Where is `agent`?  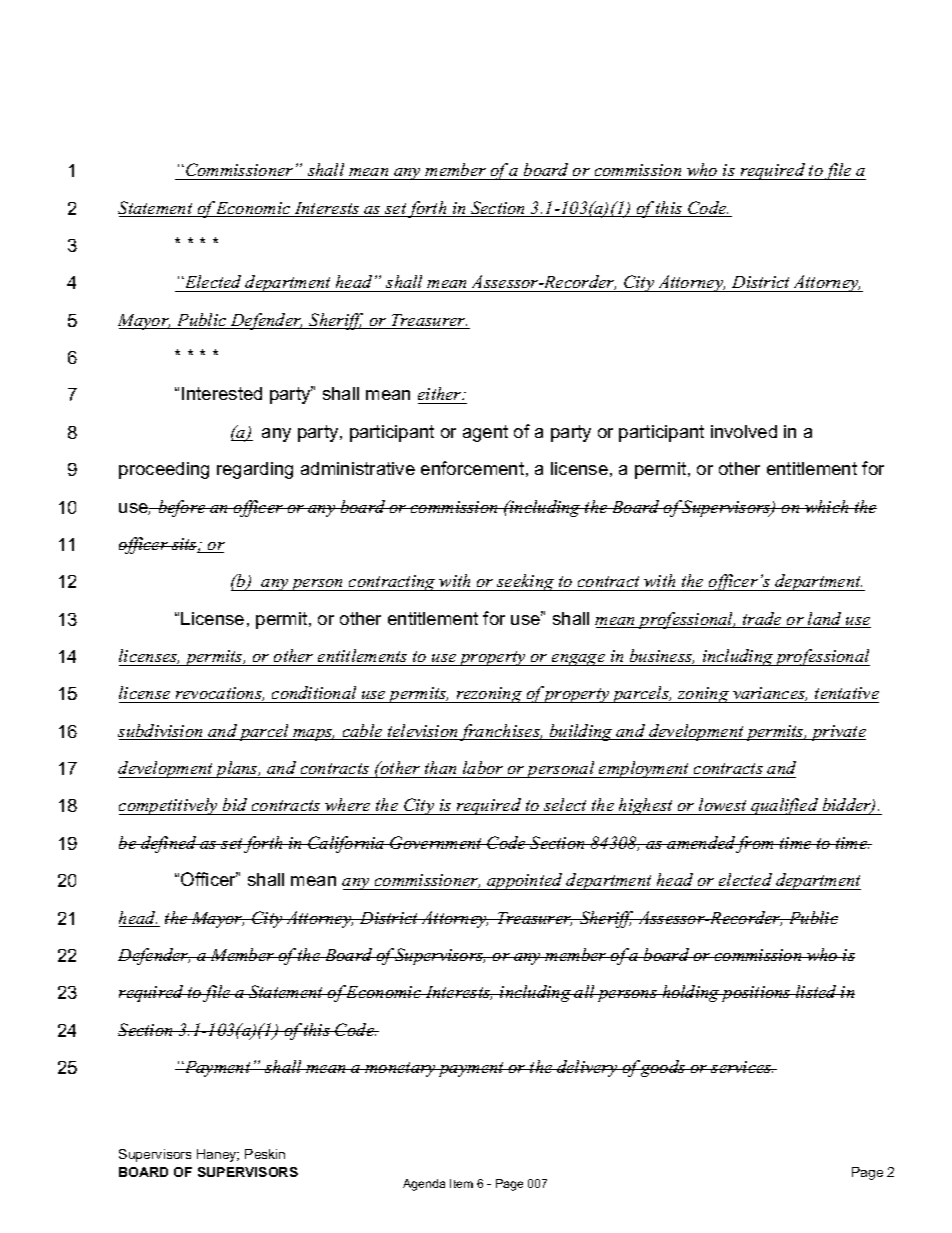 agent is located at coordinates (485, 433).
